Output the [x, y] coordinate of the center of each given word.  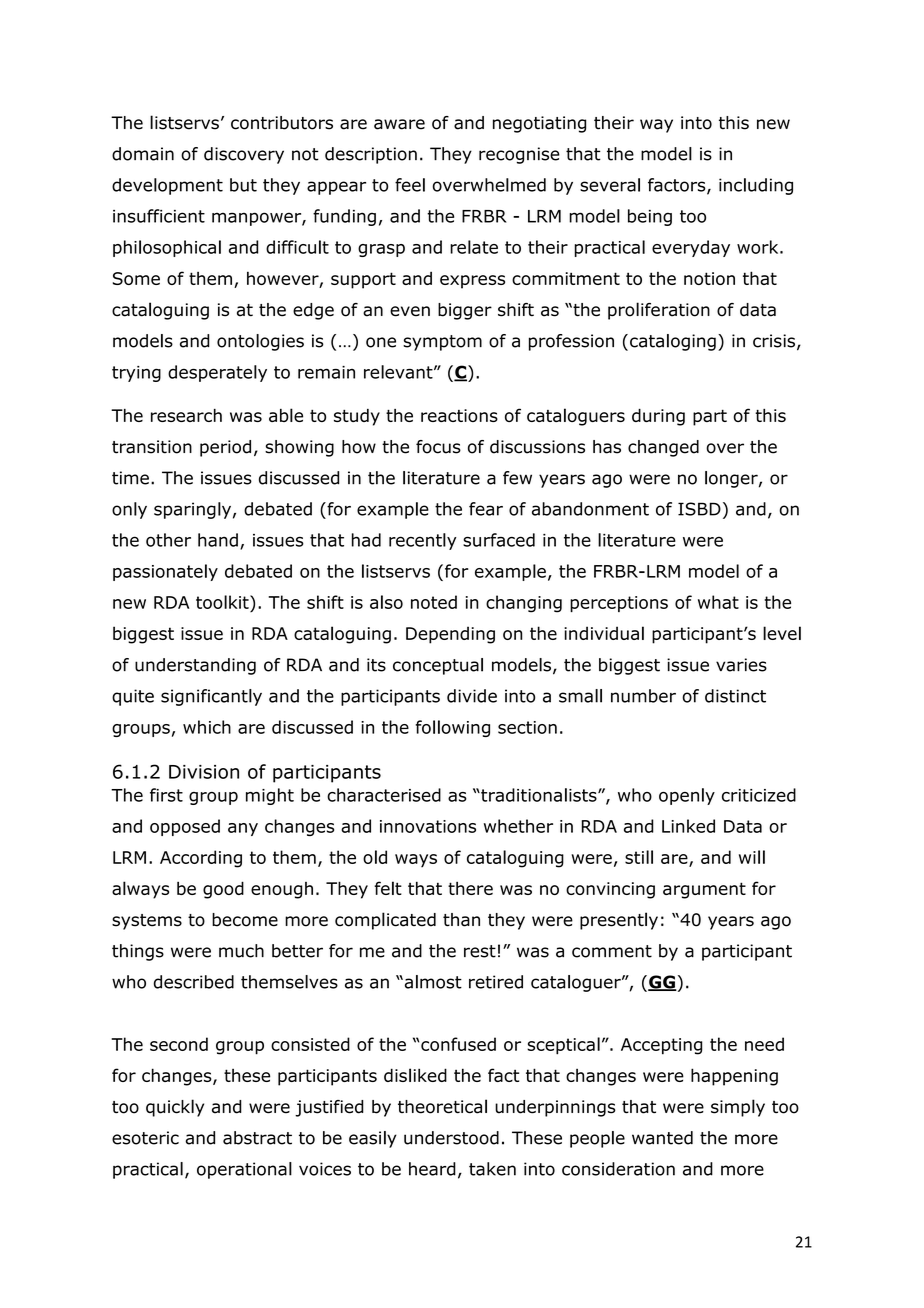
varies [741, 665]
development [167, 186]
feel [410, 185]
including [756, 186]
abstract [257, 1138]
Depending [450, 635]
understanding [195, 666]
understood [451, 1138]
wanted [662, 1138]
